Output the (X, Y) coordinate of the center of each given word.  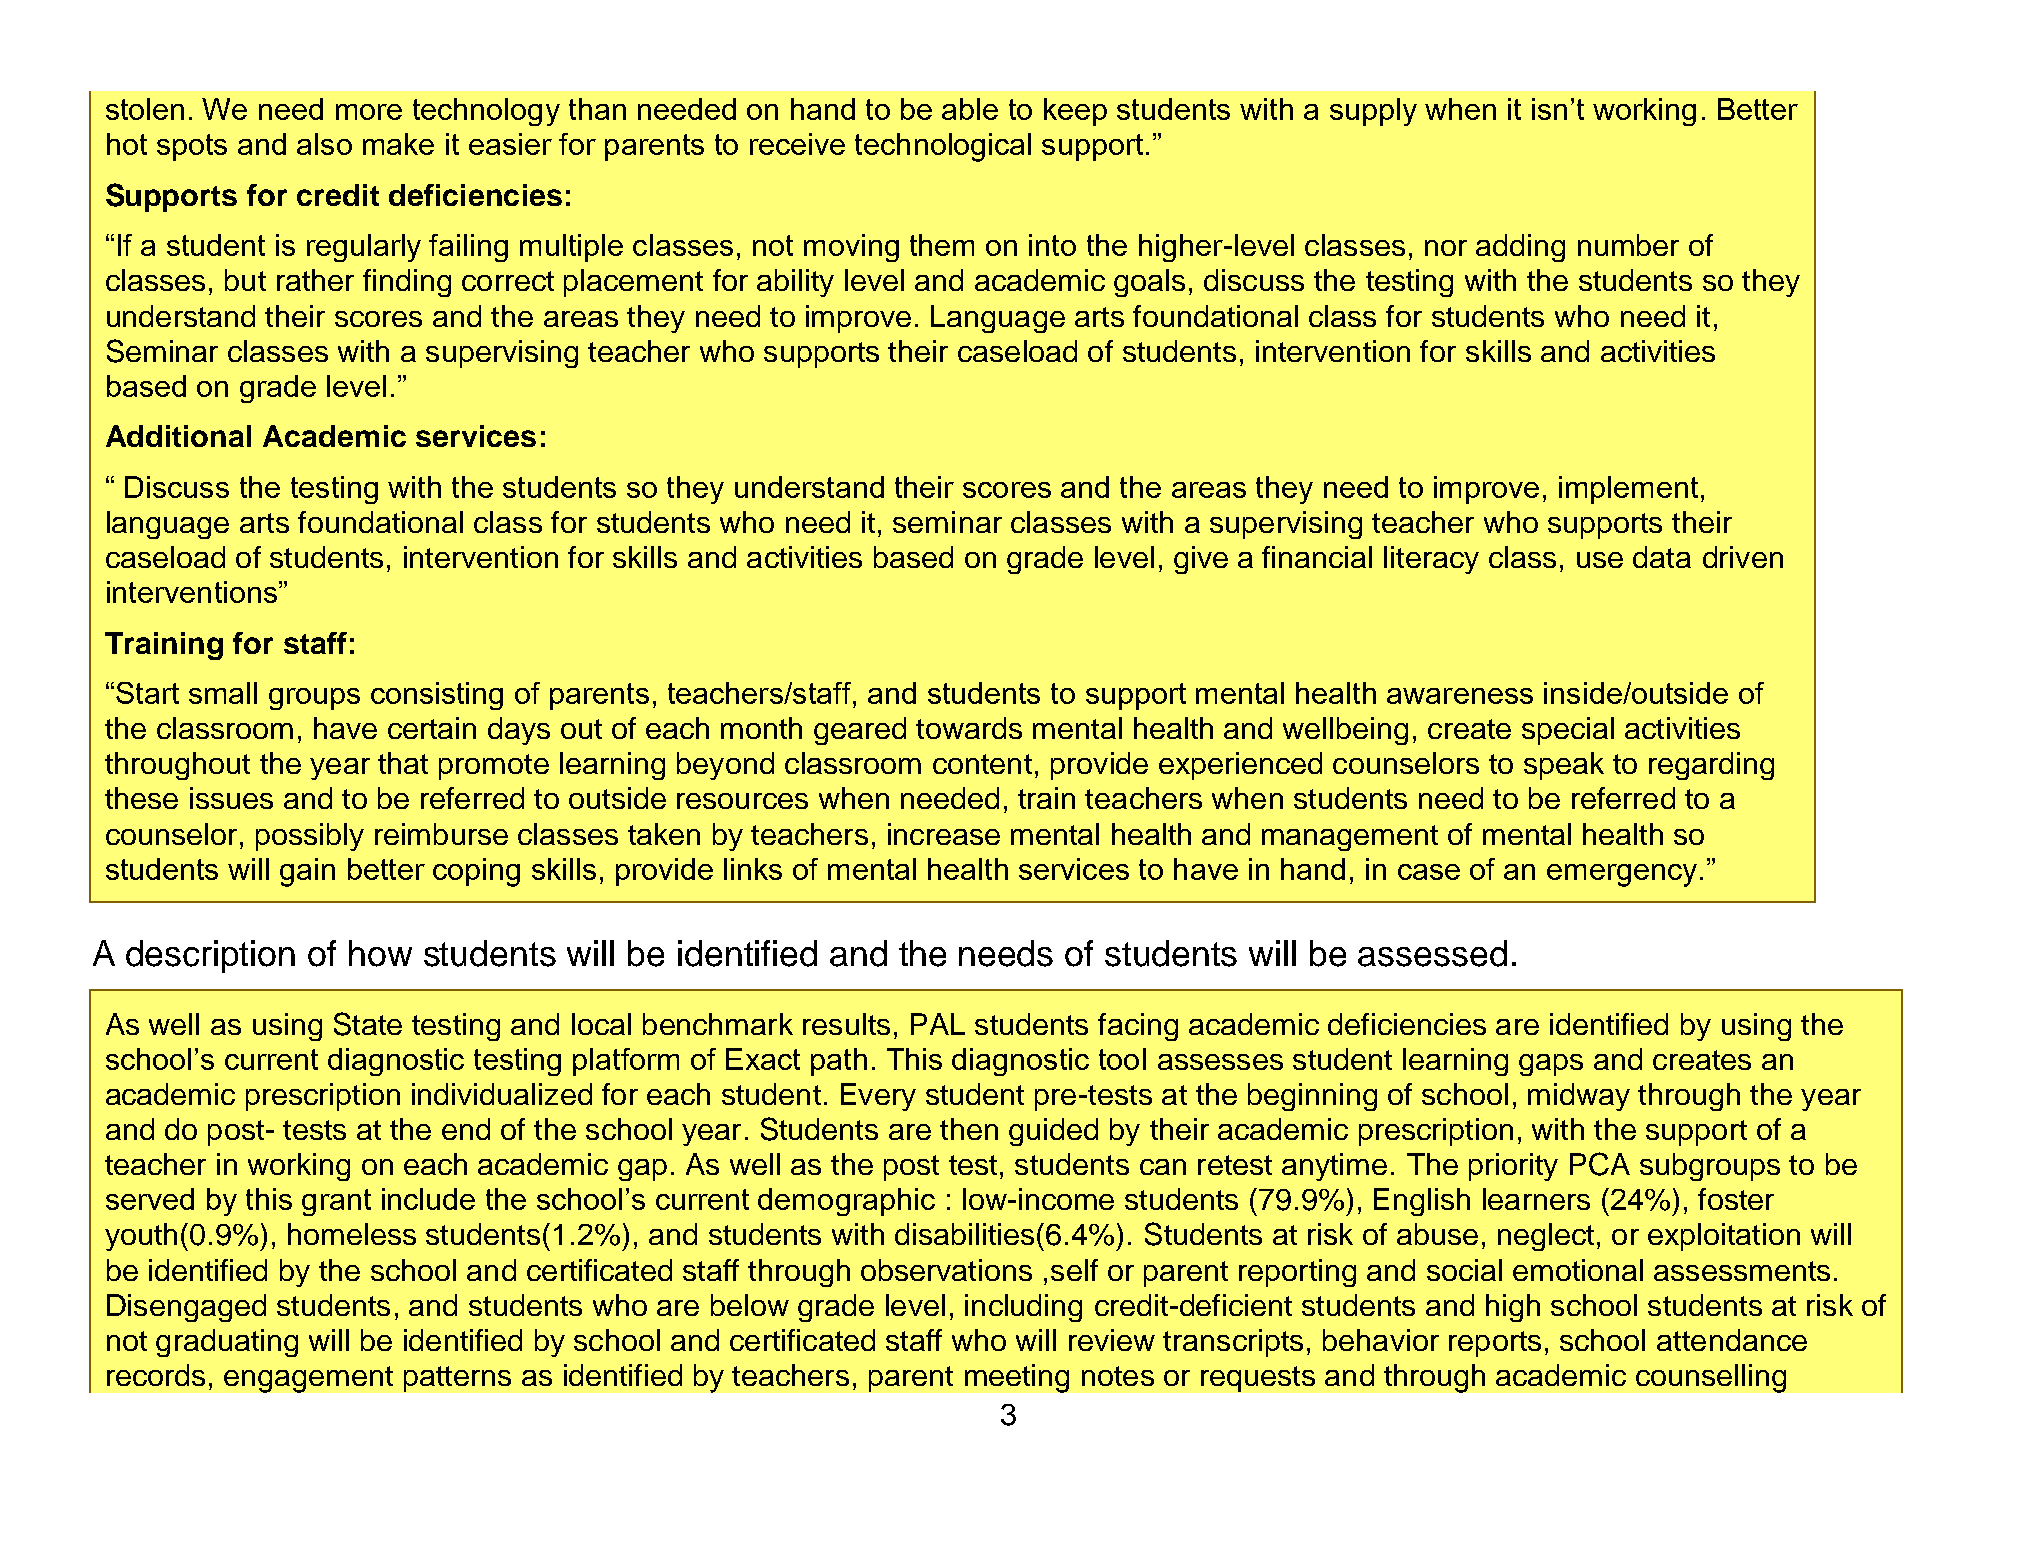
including (1023, 1308)
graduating (227, 1343)
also (324, 144)
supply (1373, 112)
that (403, 763)
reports (1495, 1344)
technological (943, 147)
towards (969, 728)
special (1568, 731)
